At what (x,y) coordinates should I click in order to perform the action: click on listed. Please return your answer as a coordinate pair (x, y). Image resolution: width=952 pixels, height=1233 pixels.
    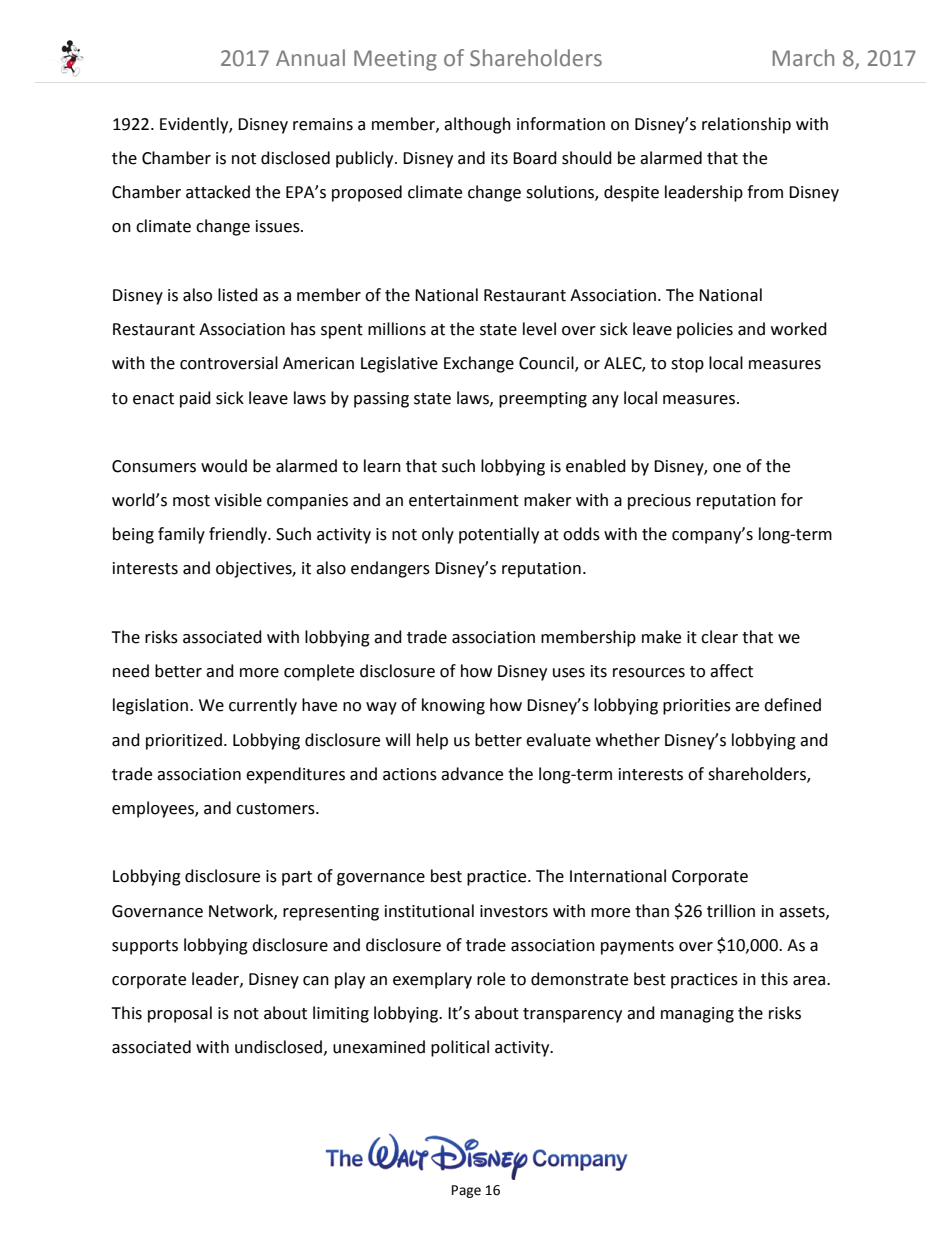
    Looking at the image, I should click on (238, 295).
